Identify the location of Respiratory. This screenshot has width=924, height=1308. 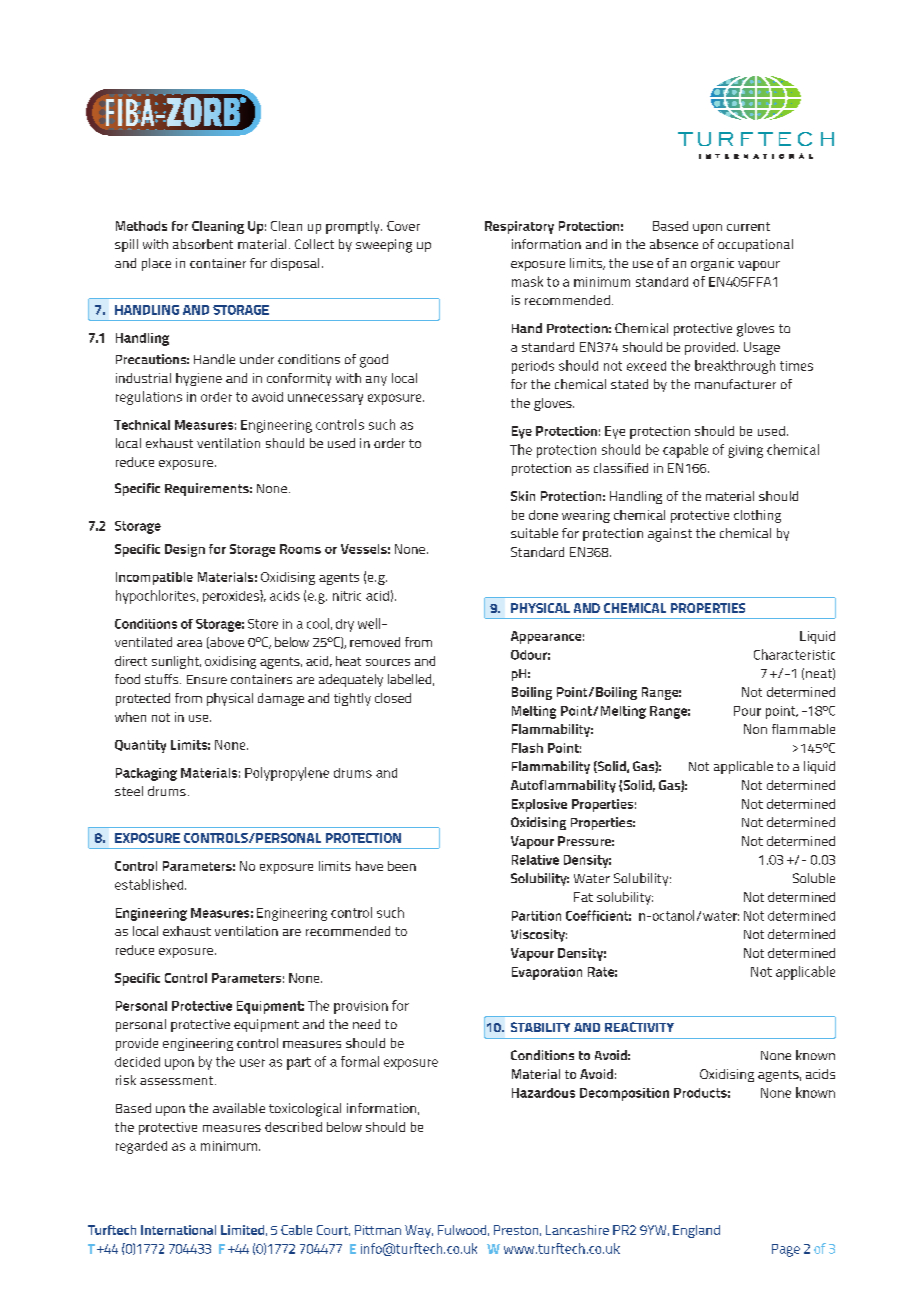
(519, 227).
